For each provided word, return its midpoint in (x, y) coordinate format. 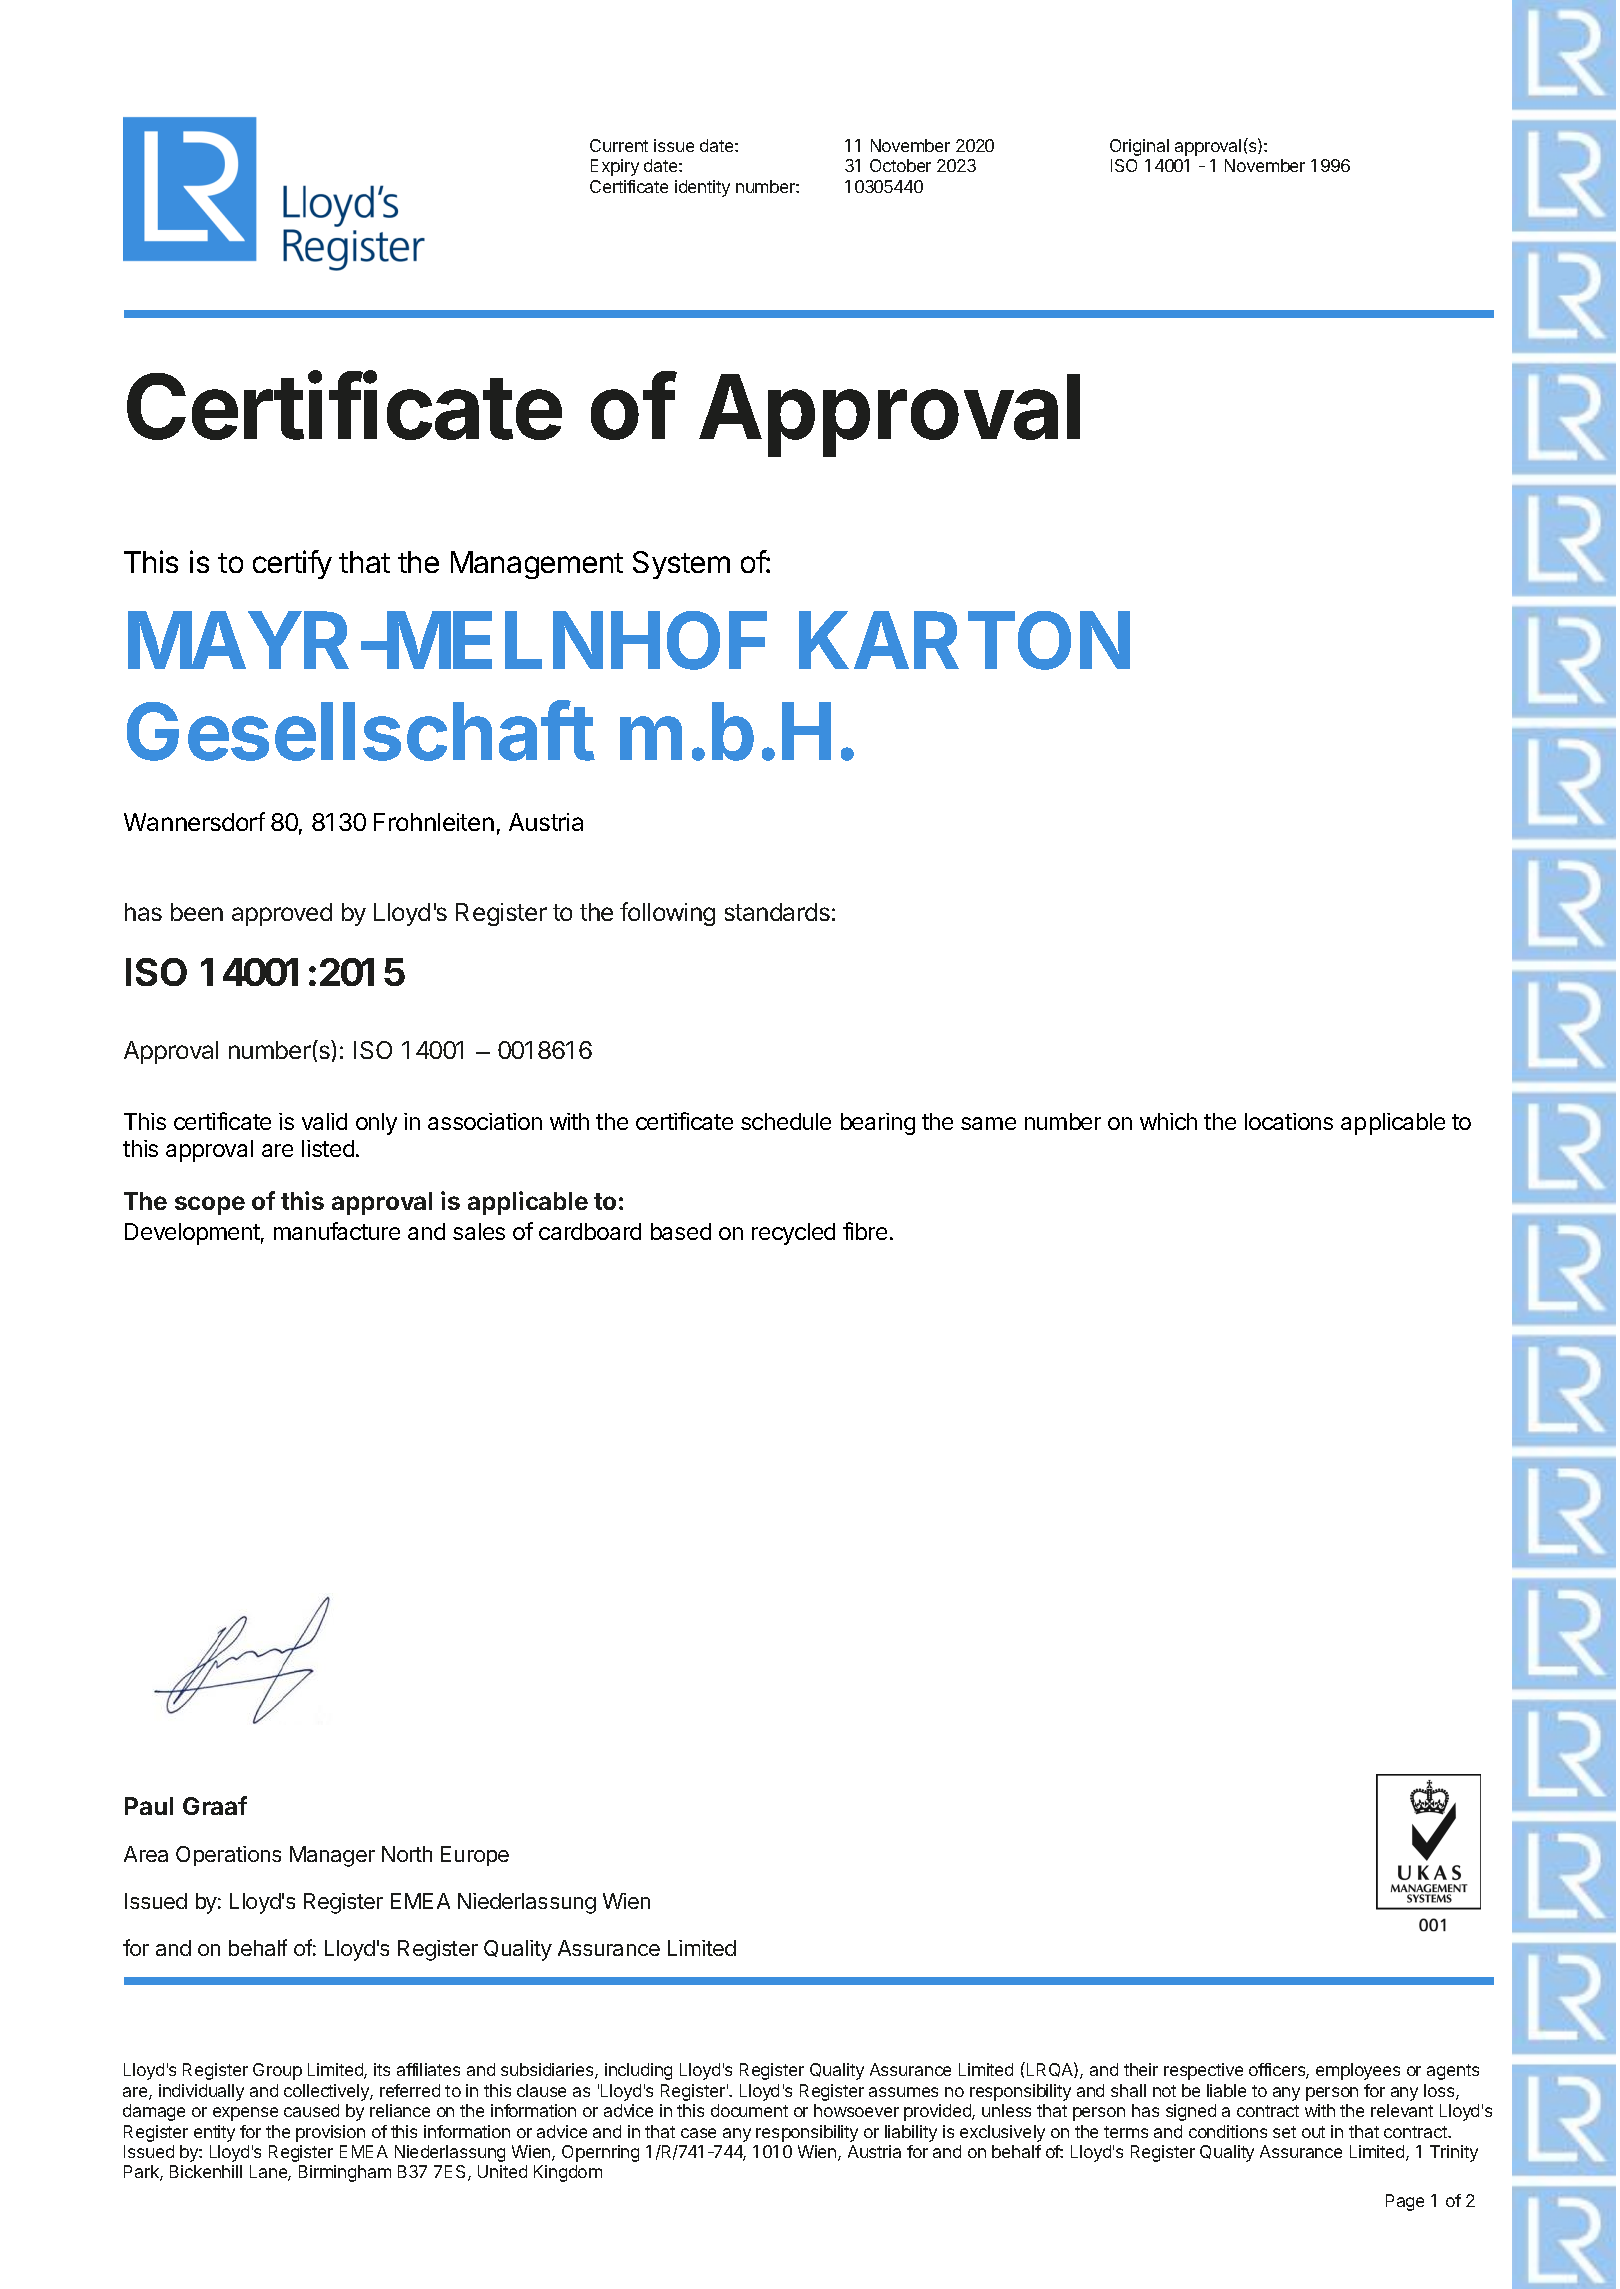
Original (1139, 147)
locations (1289, 1121)
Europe (475, 1856)
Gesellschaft (360, 731)
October (900, 165)
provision (330, 2133)
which (1168, 1121)
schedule (786, 1121)
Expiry (615, 167)
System (681, 565)
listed (328, 1148)
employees (1358, 2071)
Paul (149, 1806)
